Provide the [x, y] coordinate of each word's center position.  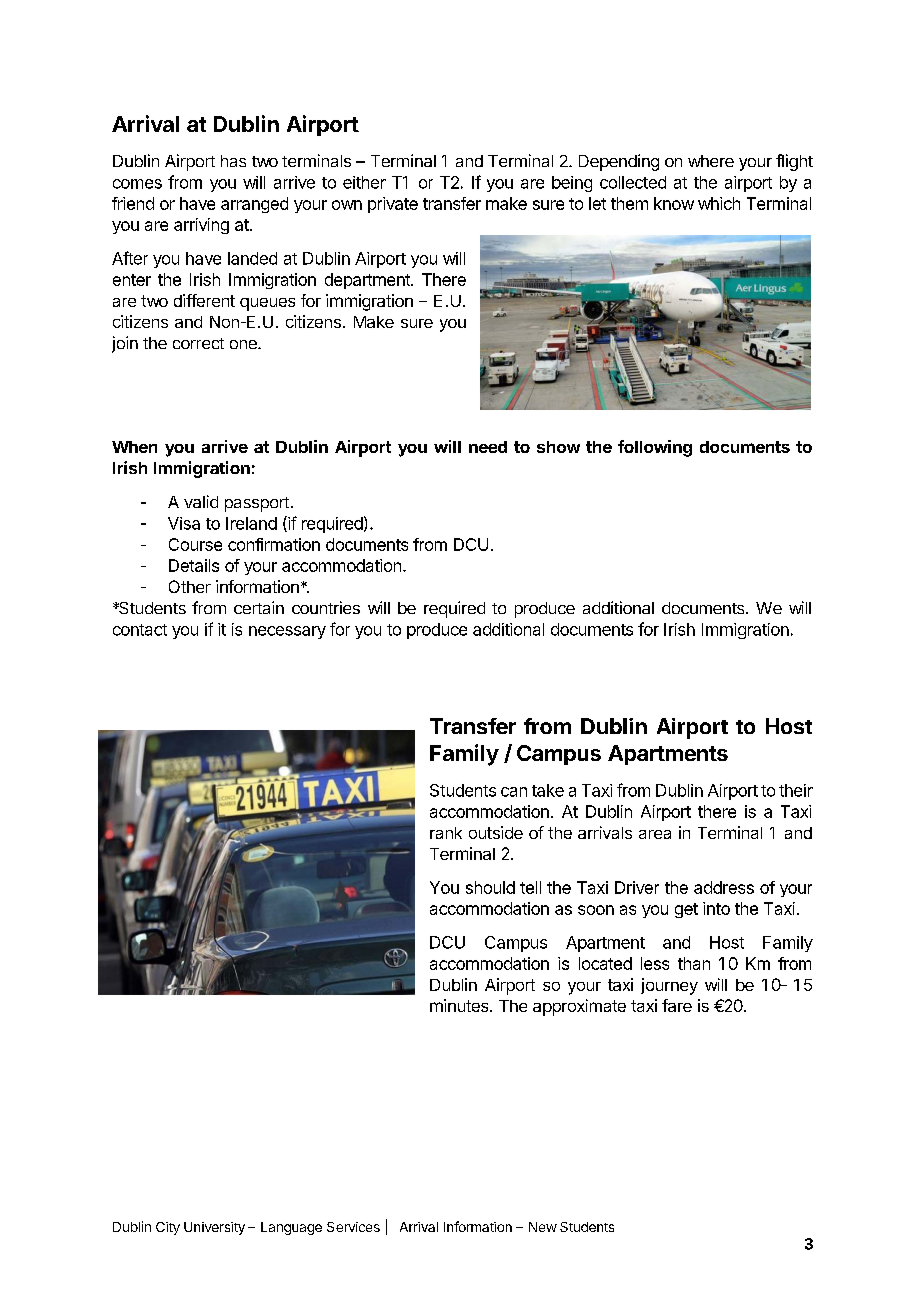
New [543, 1227]
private [393, 205]
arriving [201, 226]
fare [677, 1005]
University [214, 1228]
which [719, 203]
